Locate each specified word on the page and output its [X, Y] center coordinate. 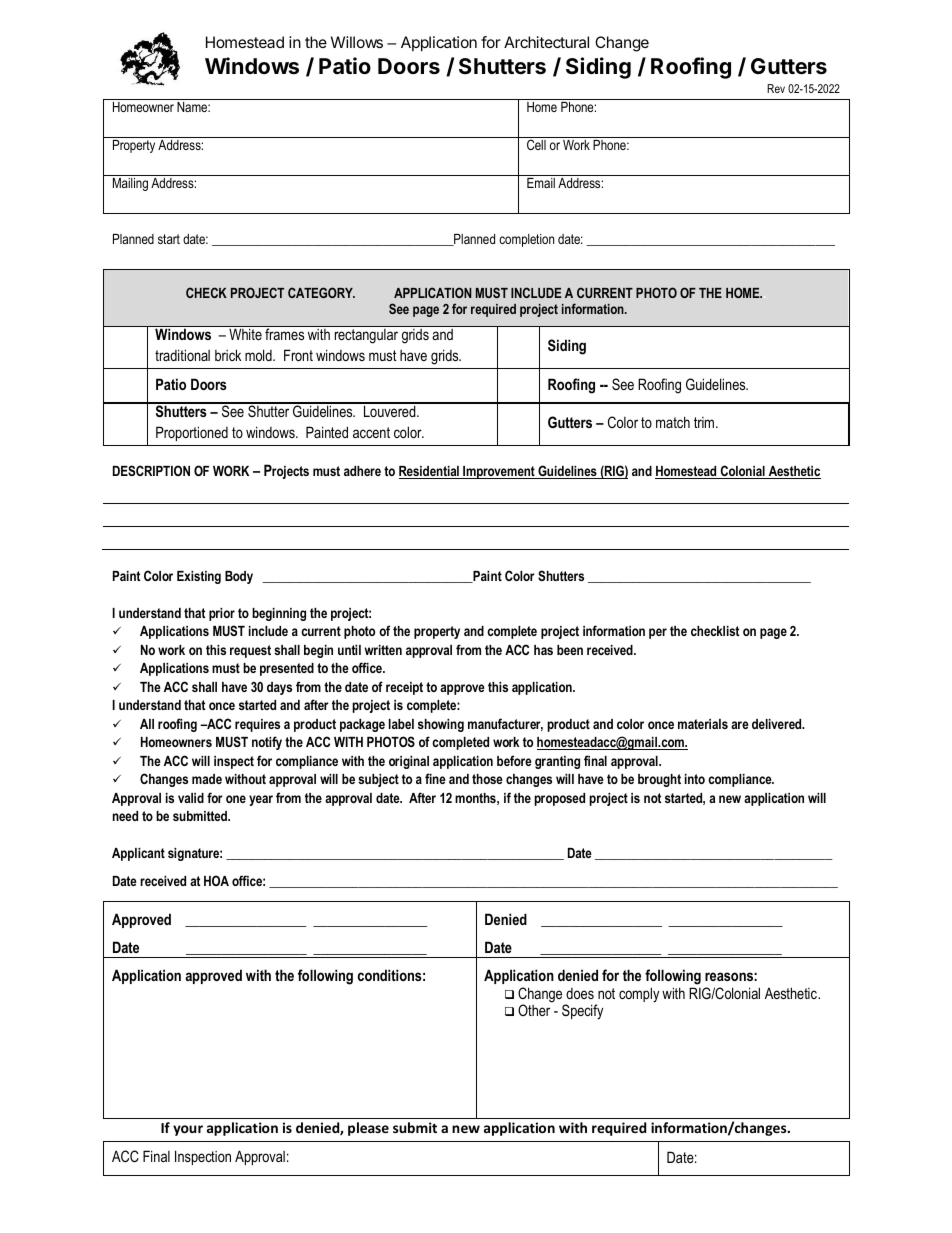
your [188, 1130]
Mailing [130, 184]
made [207, 779]
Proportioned [192, 433]
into [695, 779]
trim [705, 422]
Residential [430, 472]
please [368, 1129]
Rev [776, 88]
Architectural [546, 42]
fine [435, 778]
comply [639, 995]
